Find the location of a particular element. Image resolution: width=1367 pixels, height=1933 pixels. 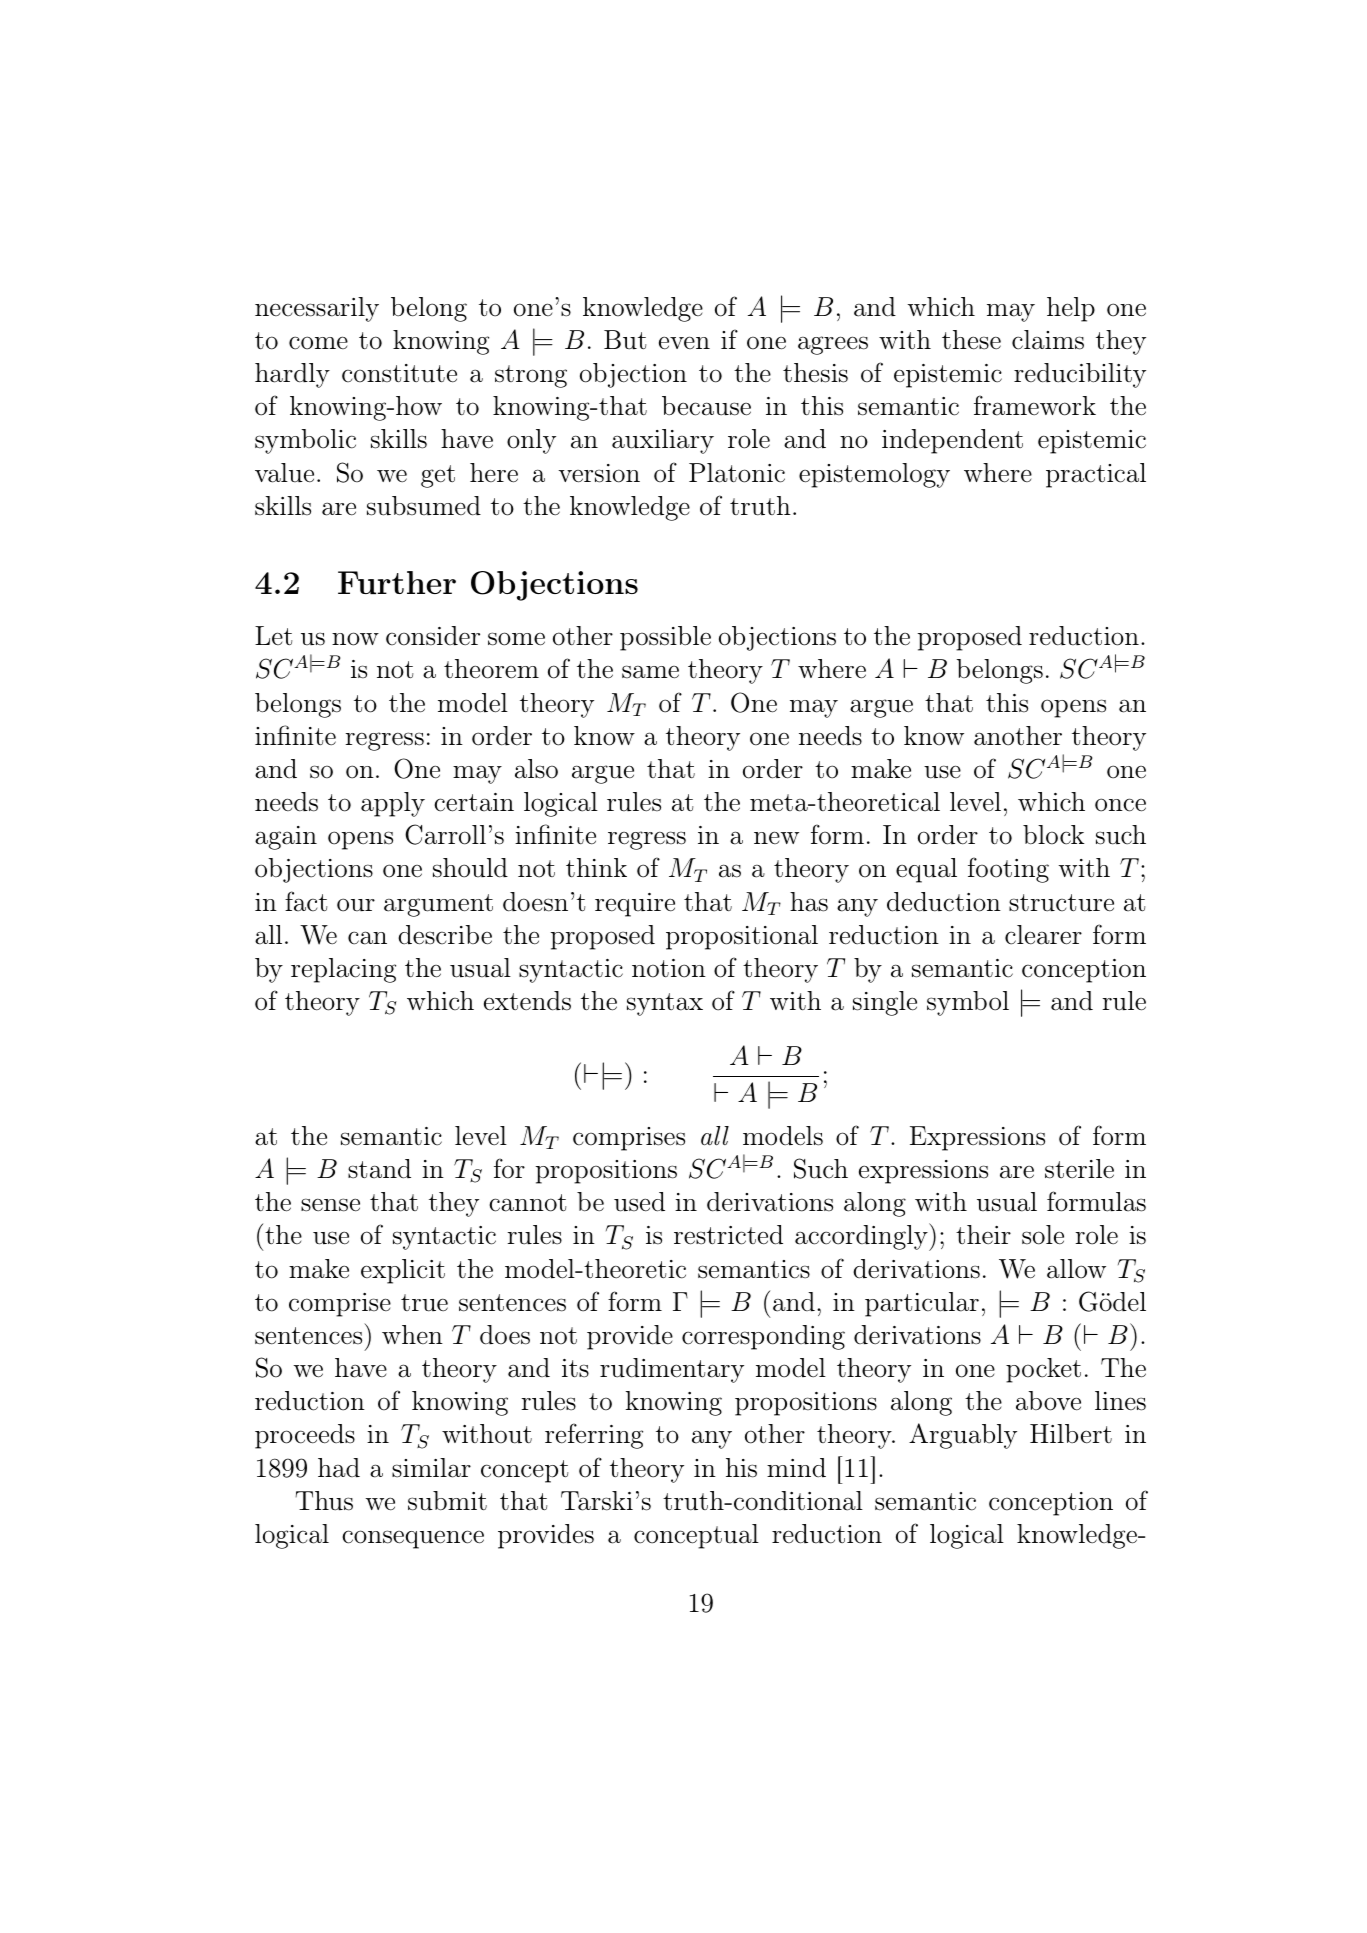

explicit is located at coordinates (403, 1271).
